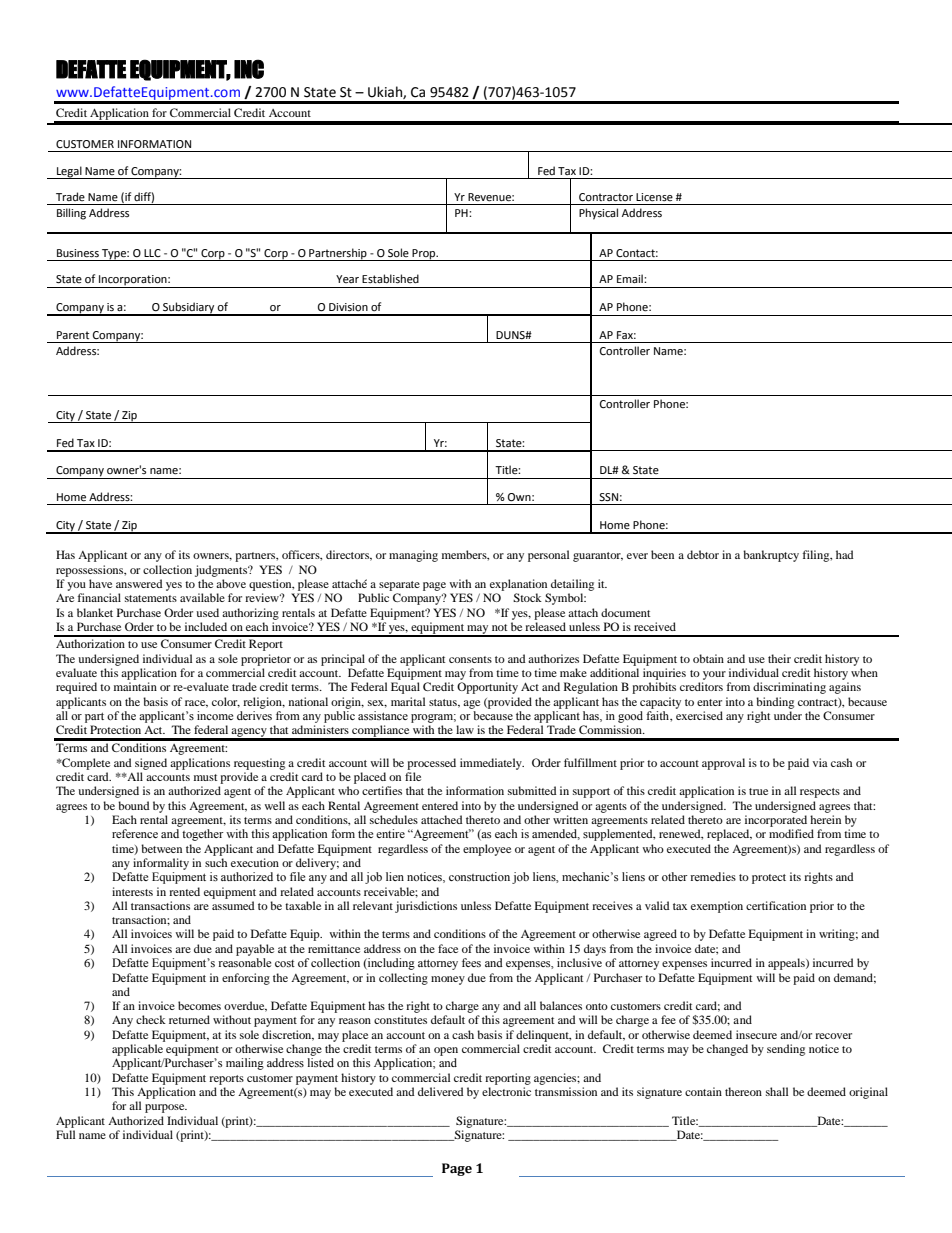  I want to click on Established, so click(390, 278).
